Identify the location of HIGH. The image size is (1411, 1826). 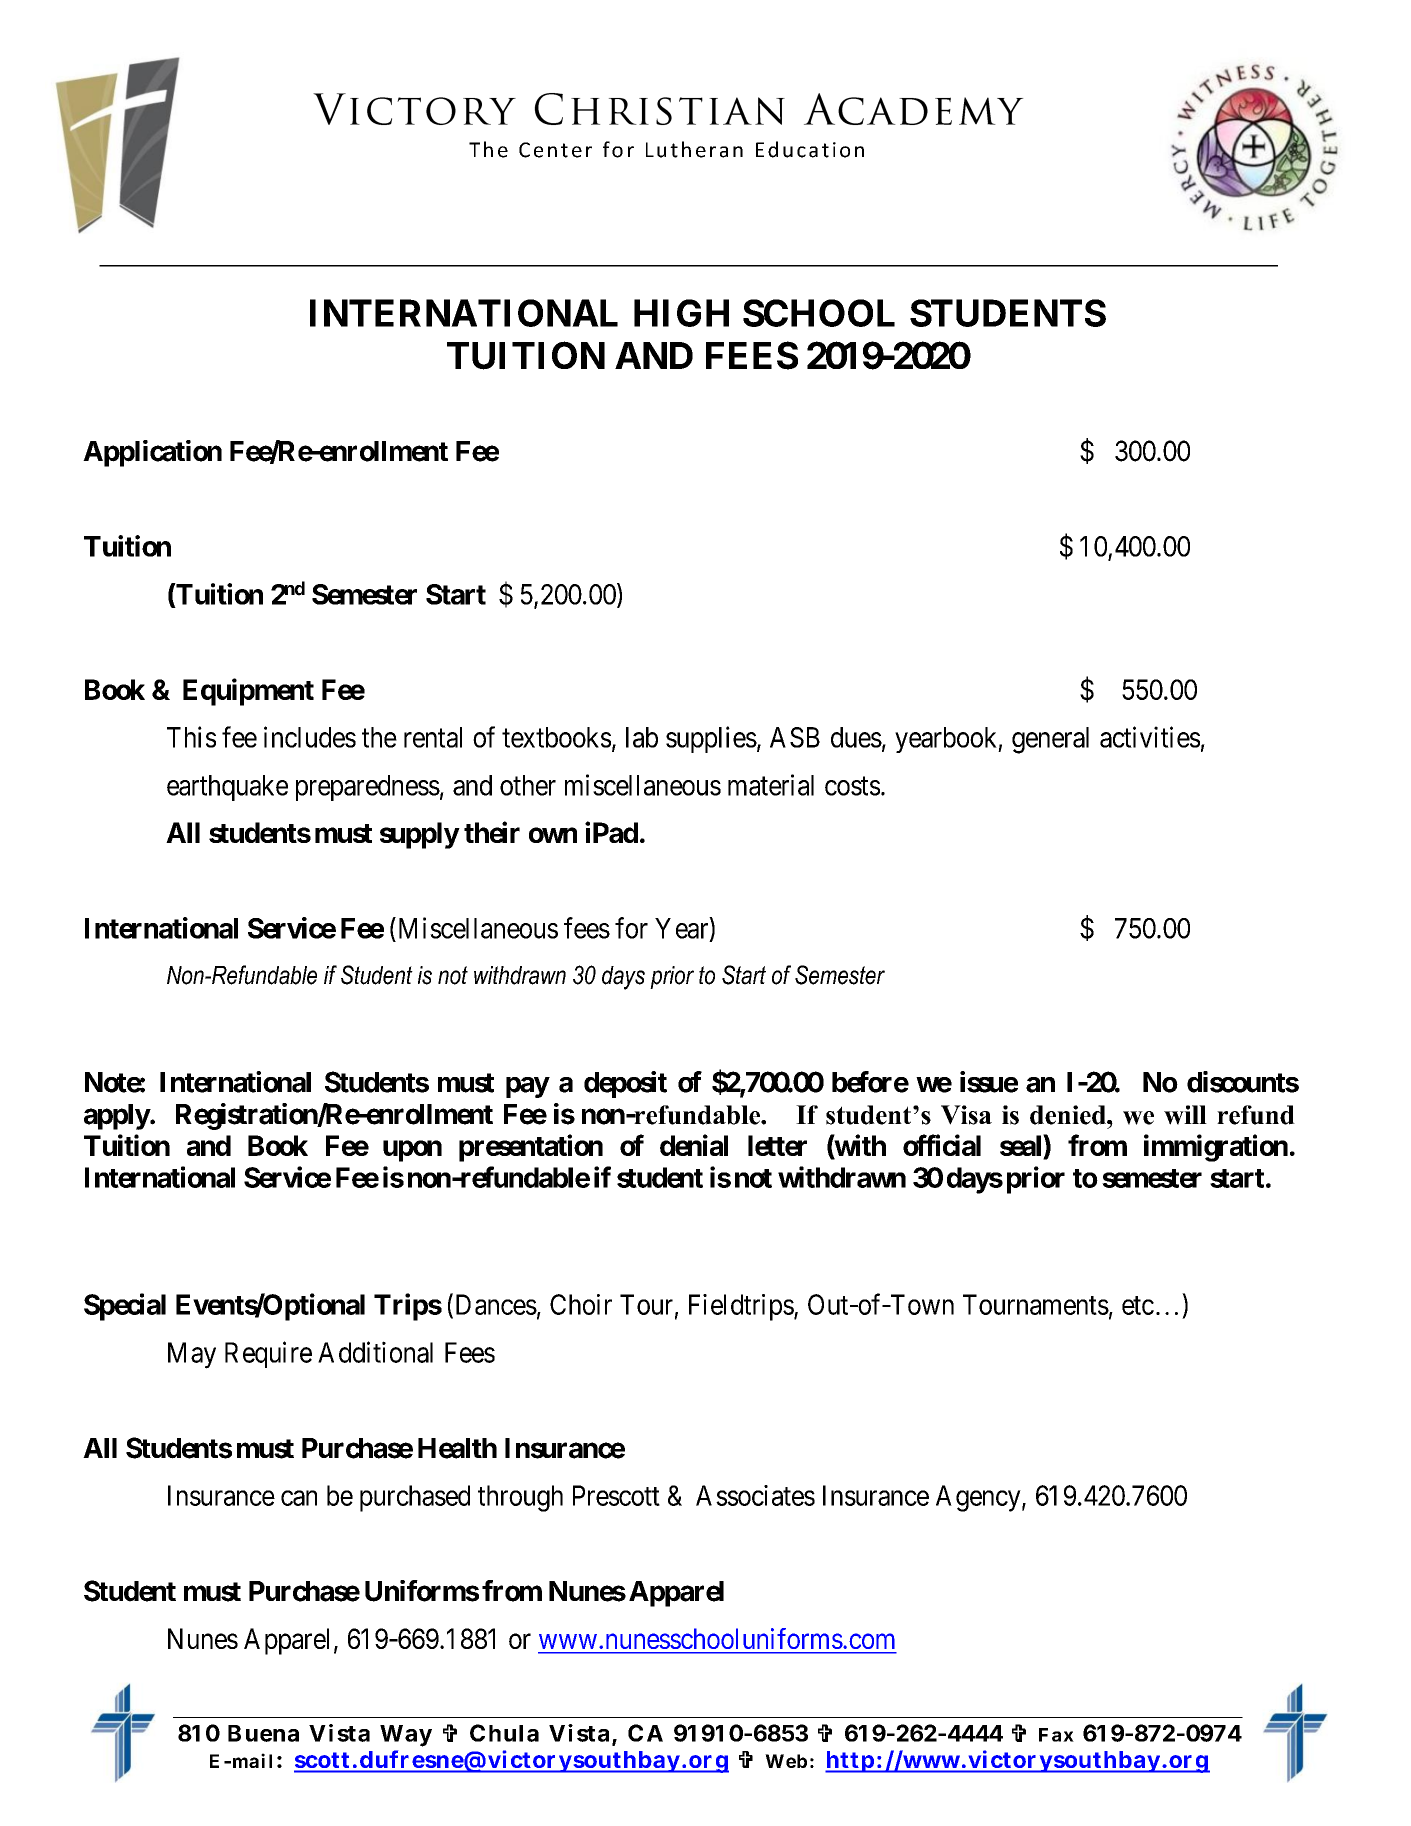
(681, 313).
